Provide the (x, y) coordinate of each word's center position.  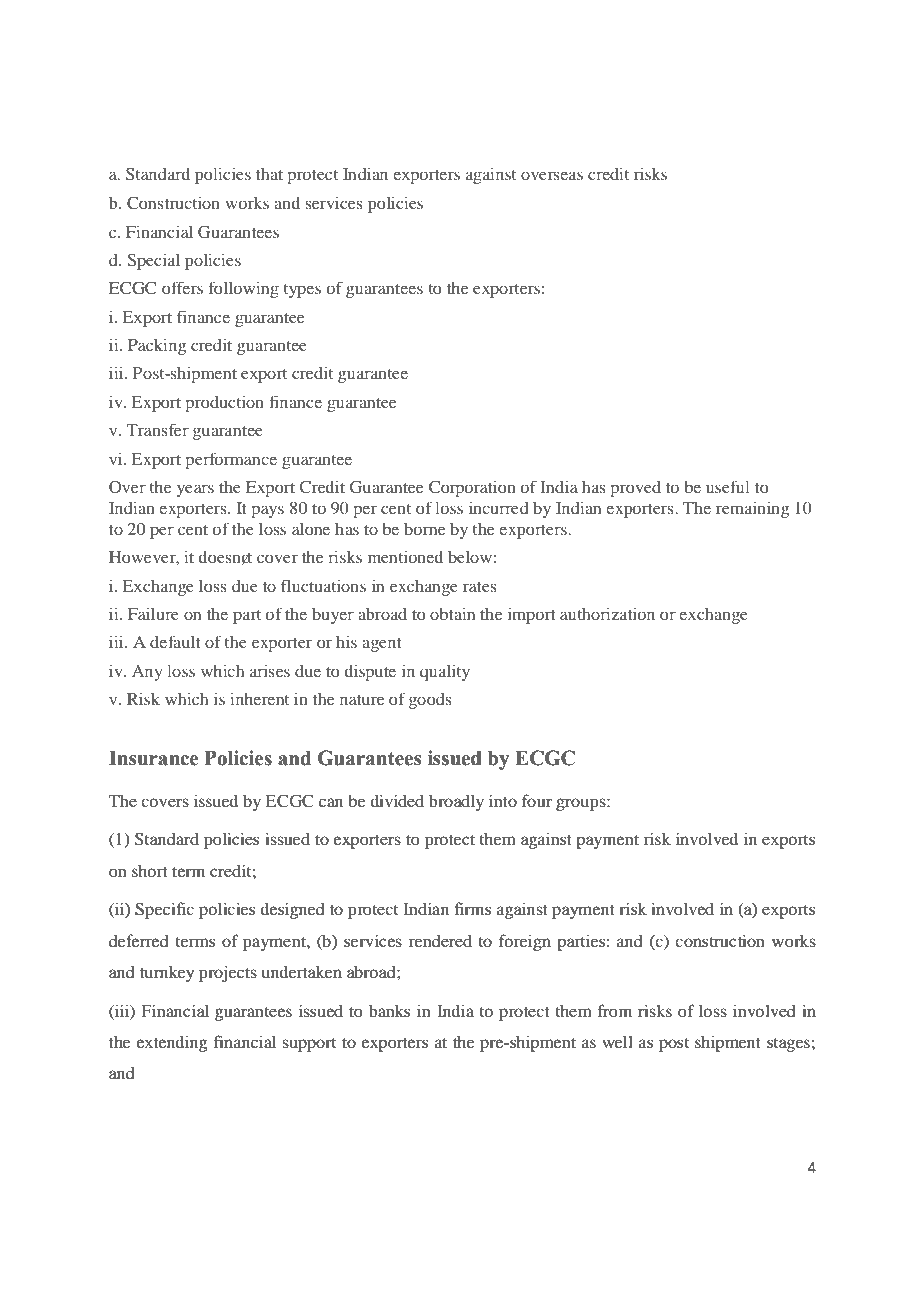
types (302, 291)
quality (445, 672)
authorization (607, 613)
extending (172, 1043)
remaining (752, 509)
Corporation (472, 488)
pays (267, 511)
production (224, 403)
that (269, 174)
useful (728, 486)
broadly (456, 802)
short (150, 870)
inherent (259, 698)
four (537, 800)
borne (424, 529)
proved (635, 489)
